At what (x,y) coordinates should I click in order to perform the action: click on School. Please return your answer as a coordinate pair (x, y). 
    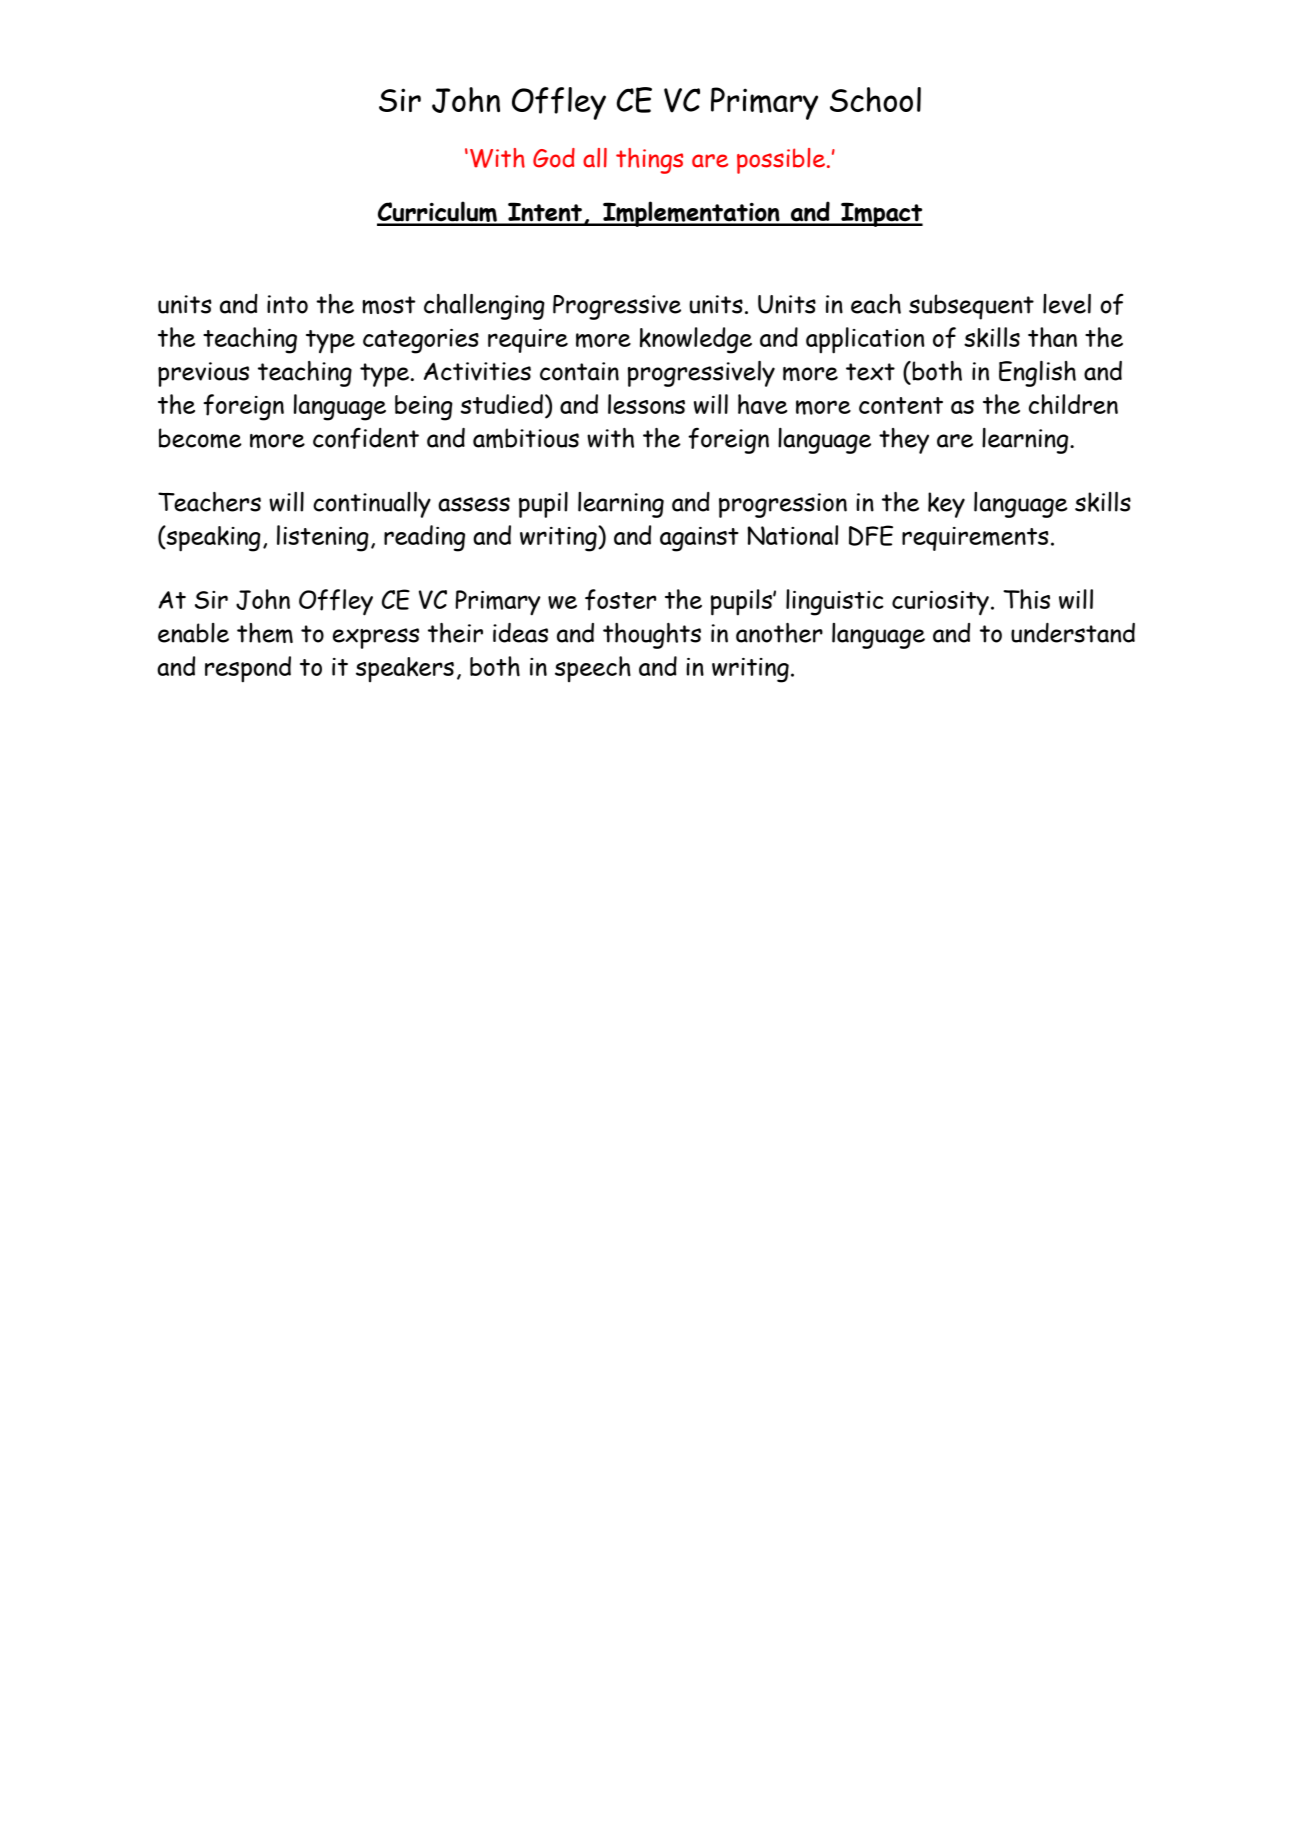
    Looking at the image, I should click on (875, 99).
